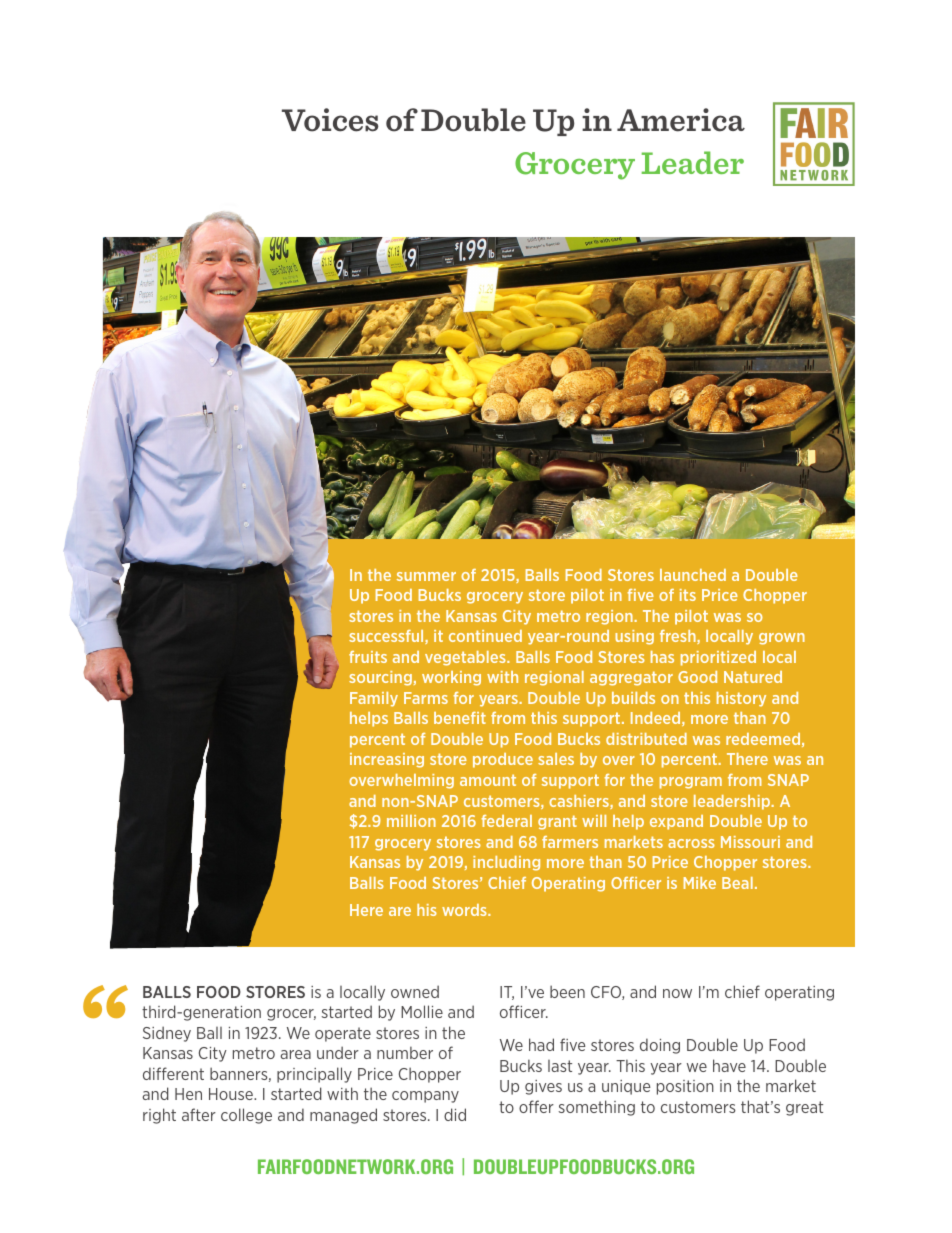  I want to click on Voices, so click(330, 120).
